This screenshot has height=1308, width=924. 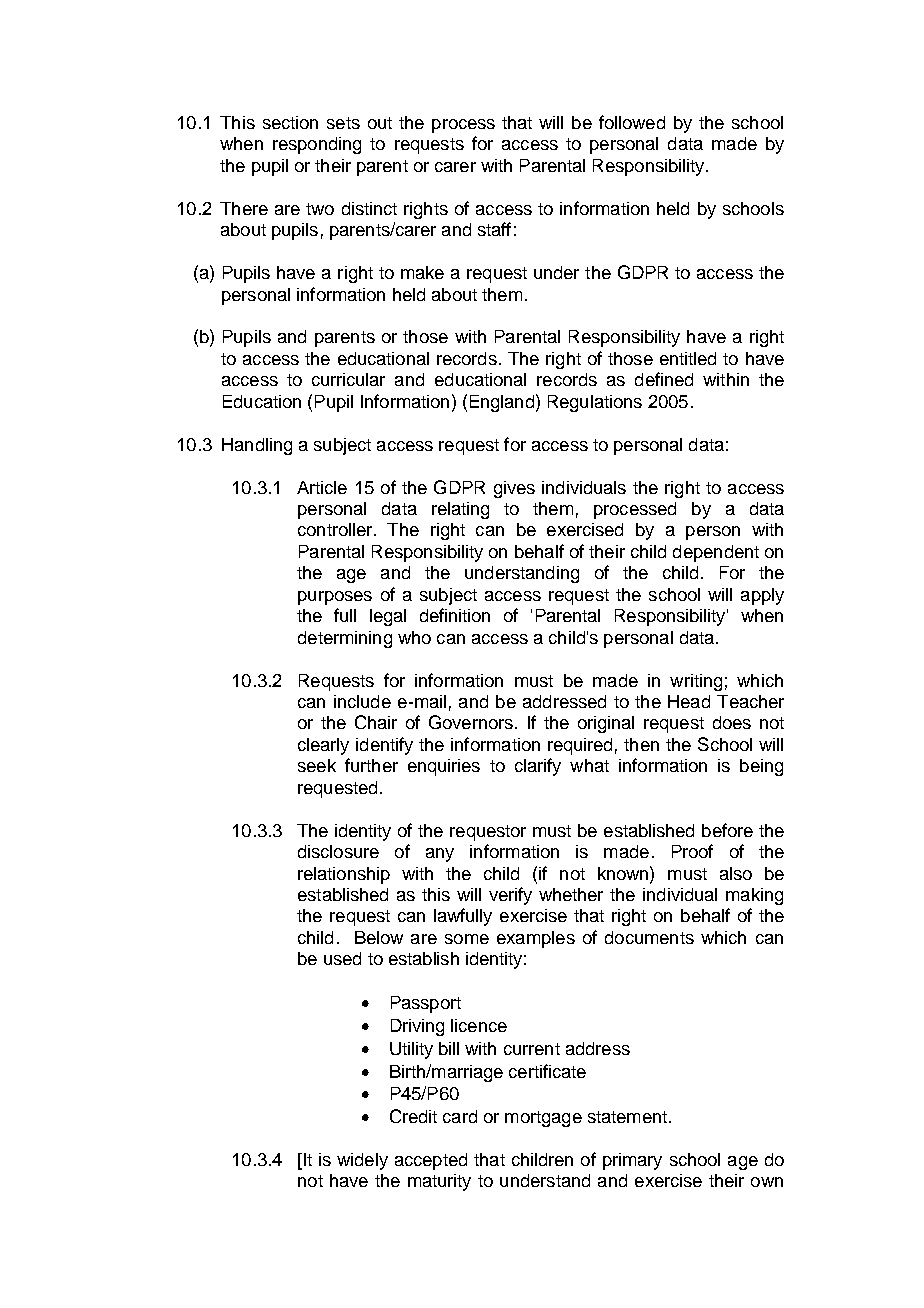 I want to click on followed, so click(x=632, y=122).
